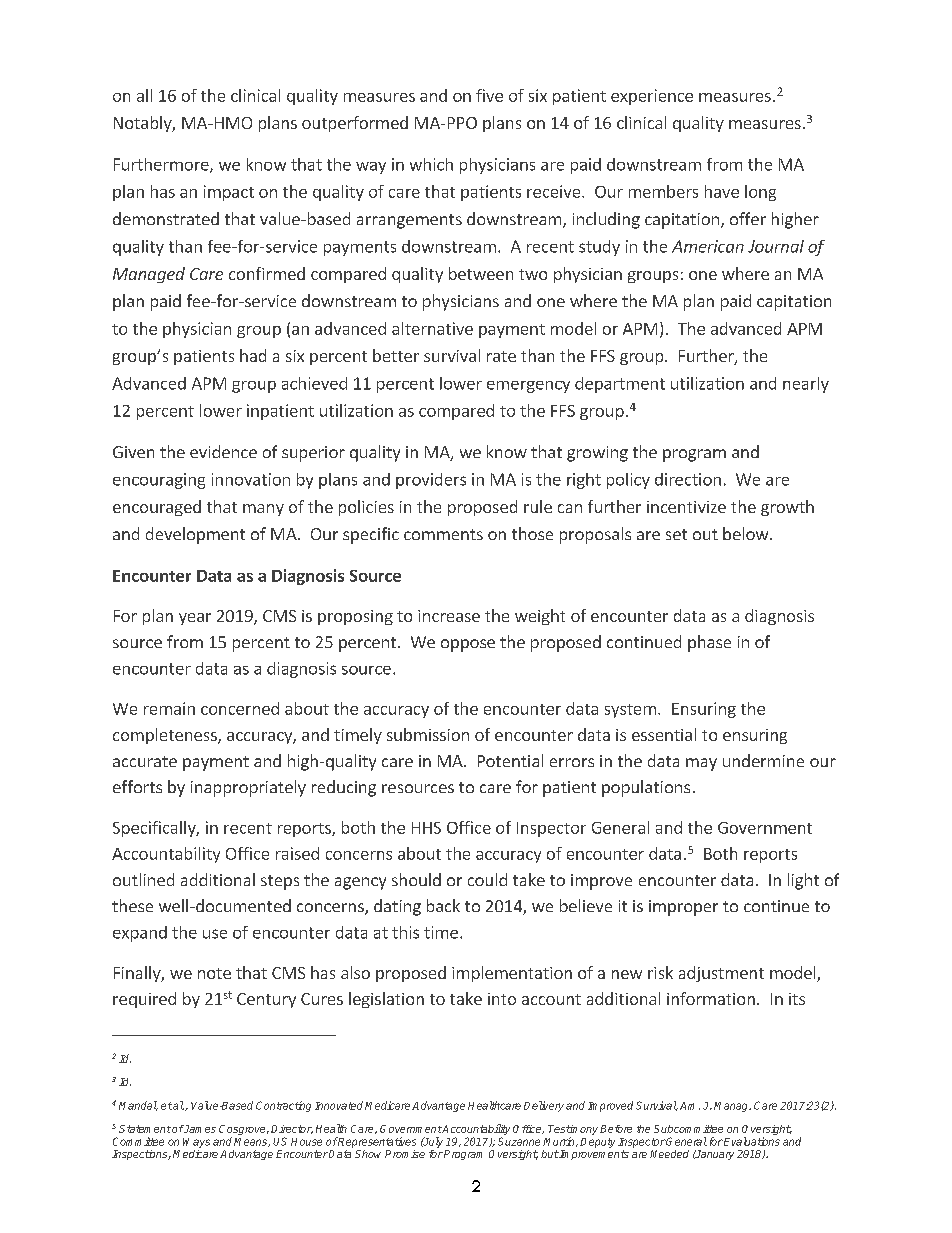  I want to click on impact, so click(229, 193).
